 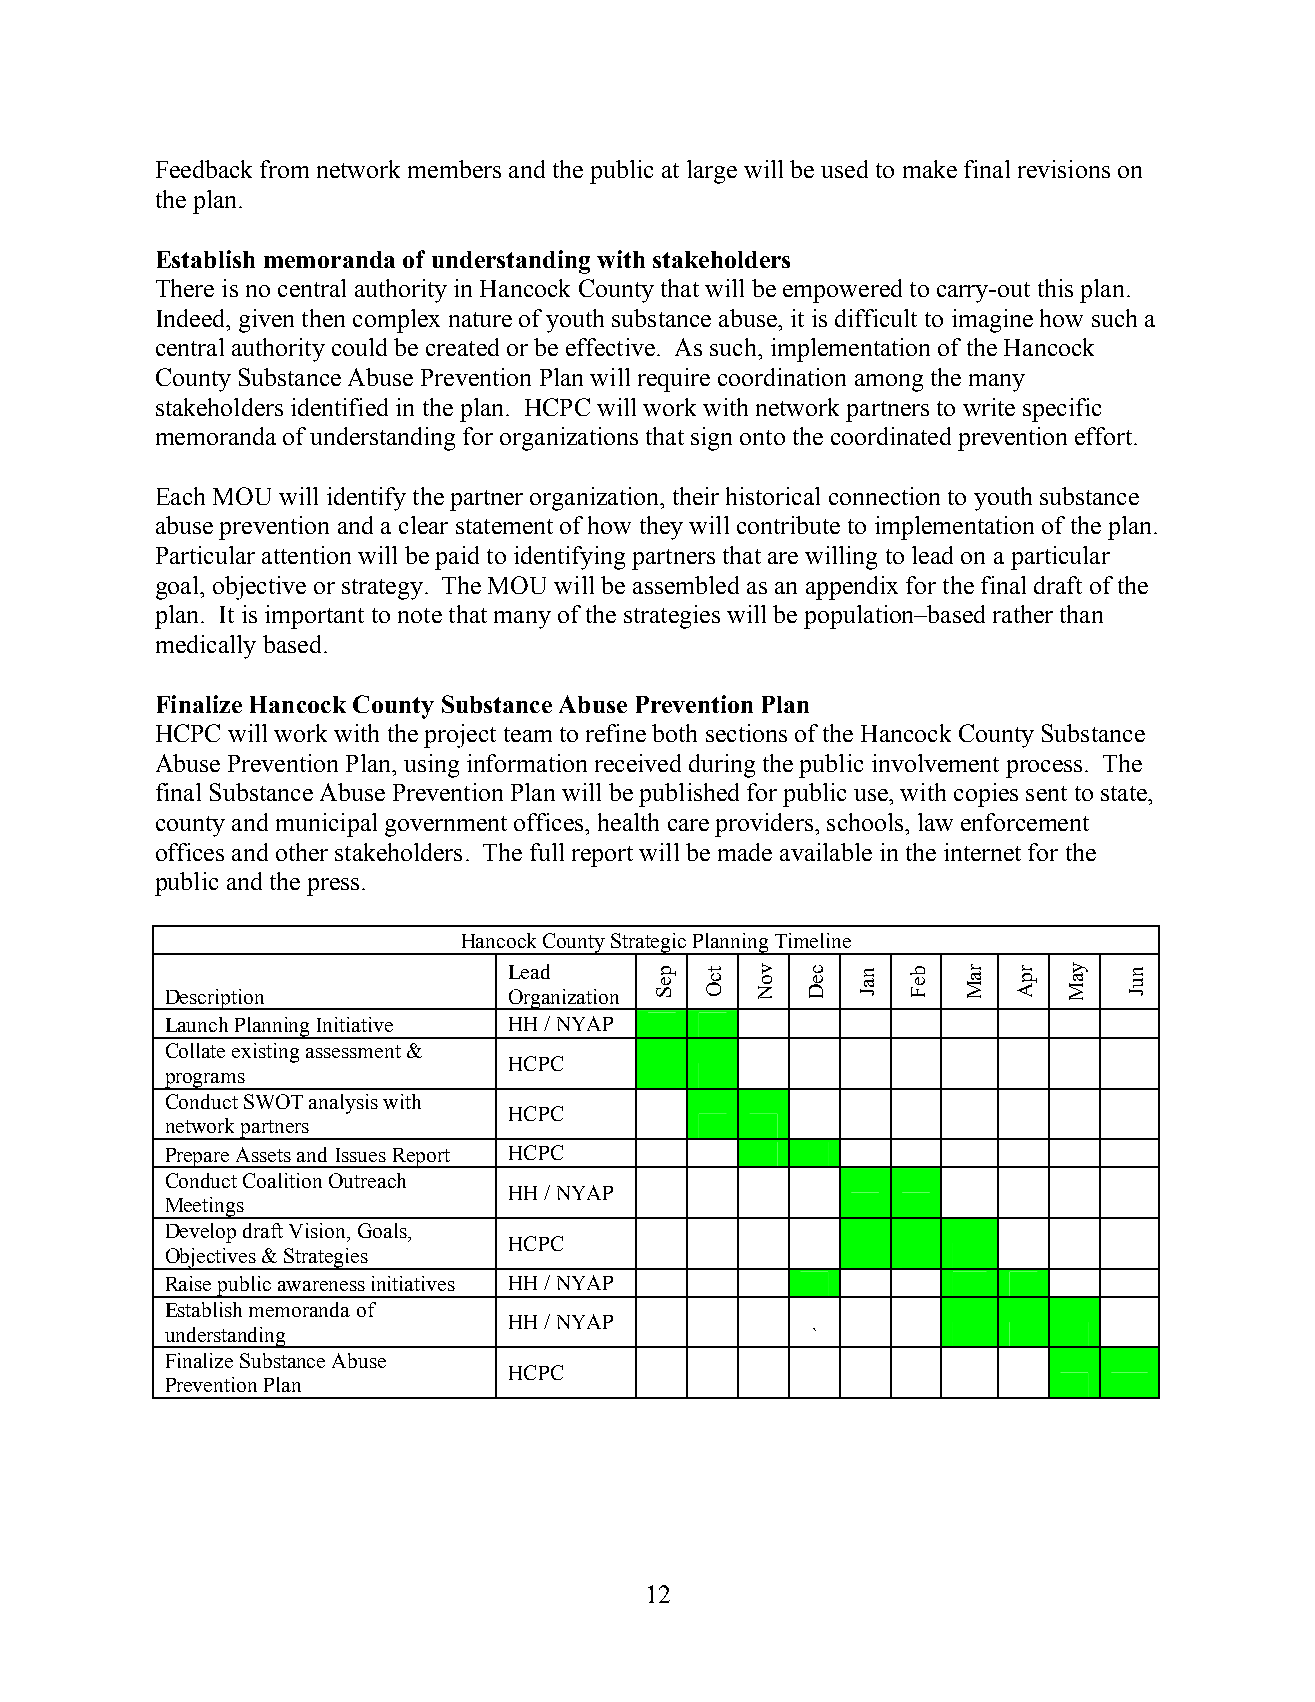 What do you see at coordinates (306, 555) in the screenshot?
I see `attention` at bounding box center [306, 555].
